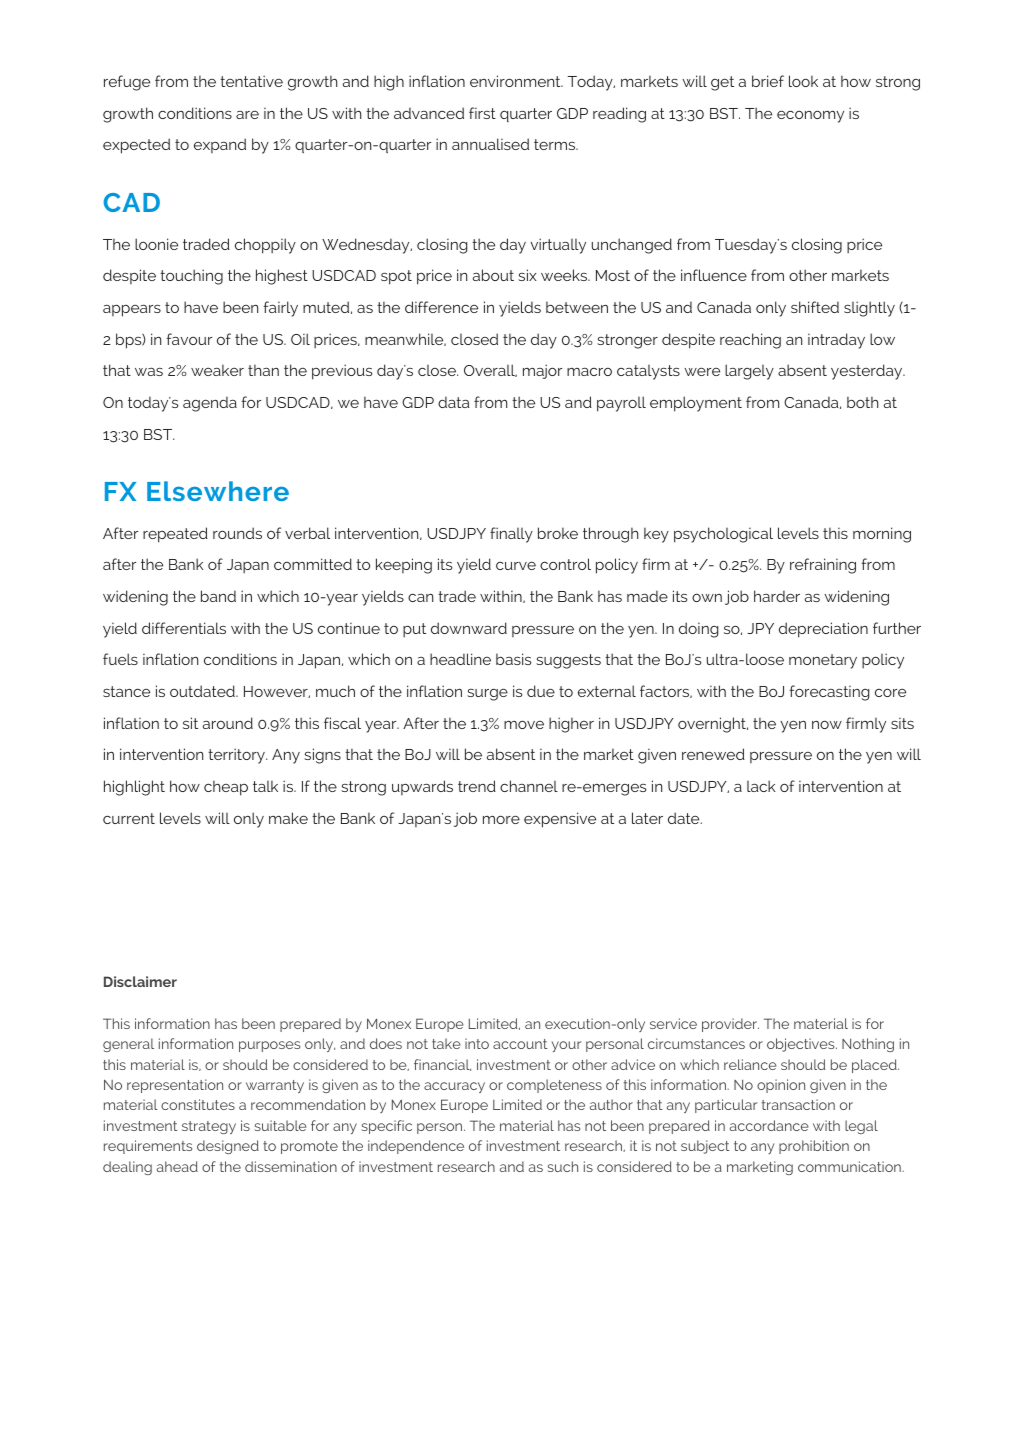 Image resolution: width=1029 pixels, height=1455 pixels. What do you see at coordinates (482, 113) in the document?
I see `first` at bounding box center [482, 113].
